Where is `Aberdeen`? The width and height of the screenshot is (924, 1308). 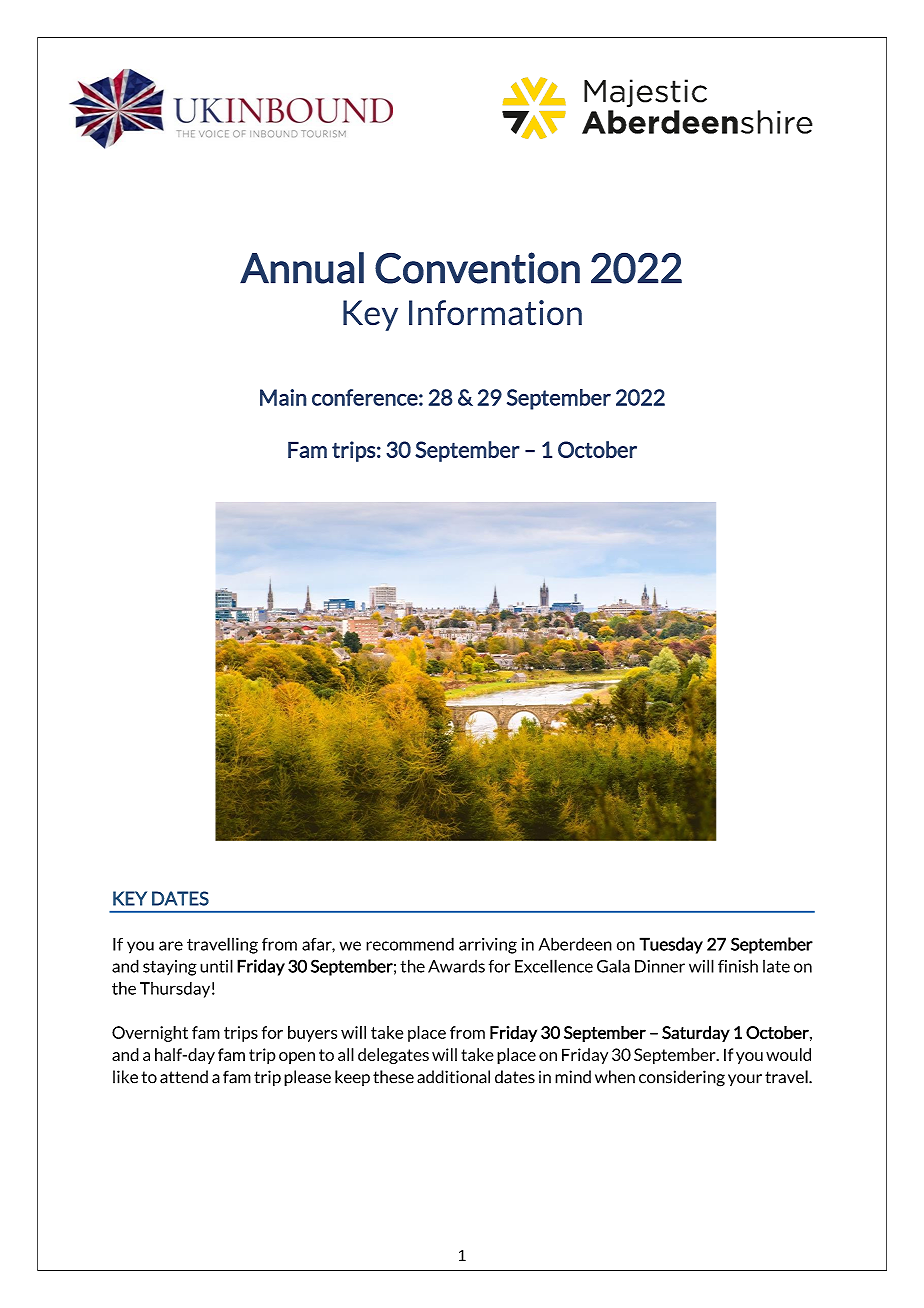
Aberdeen is located at coordinates (575, 944).
